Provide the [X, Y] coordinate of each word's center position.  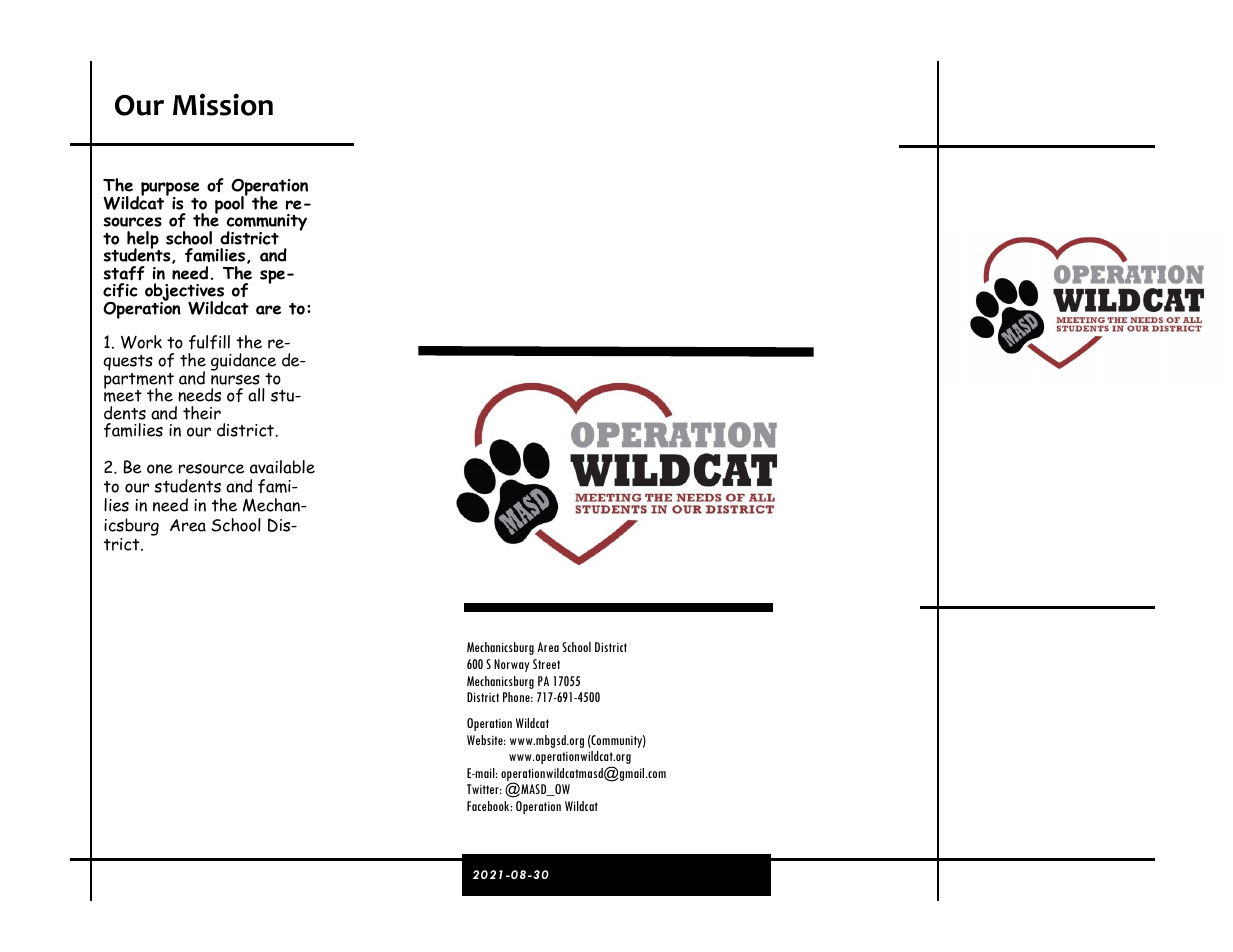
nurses [235, 380]
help [143, 241]
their [202, 413]
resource [211, 469]
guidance [243, 362]
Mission [223, 104]
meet [123, 395]
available [282, 467]
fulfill [209, 342]
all [256, 395]
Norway [512, 665]
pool [230, 204]
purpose [170, 190]
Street [546, 664]
